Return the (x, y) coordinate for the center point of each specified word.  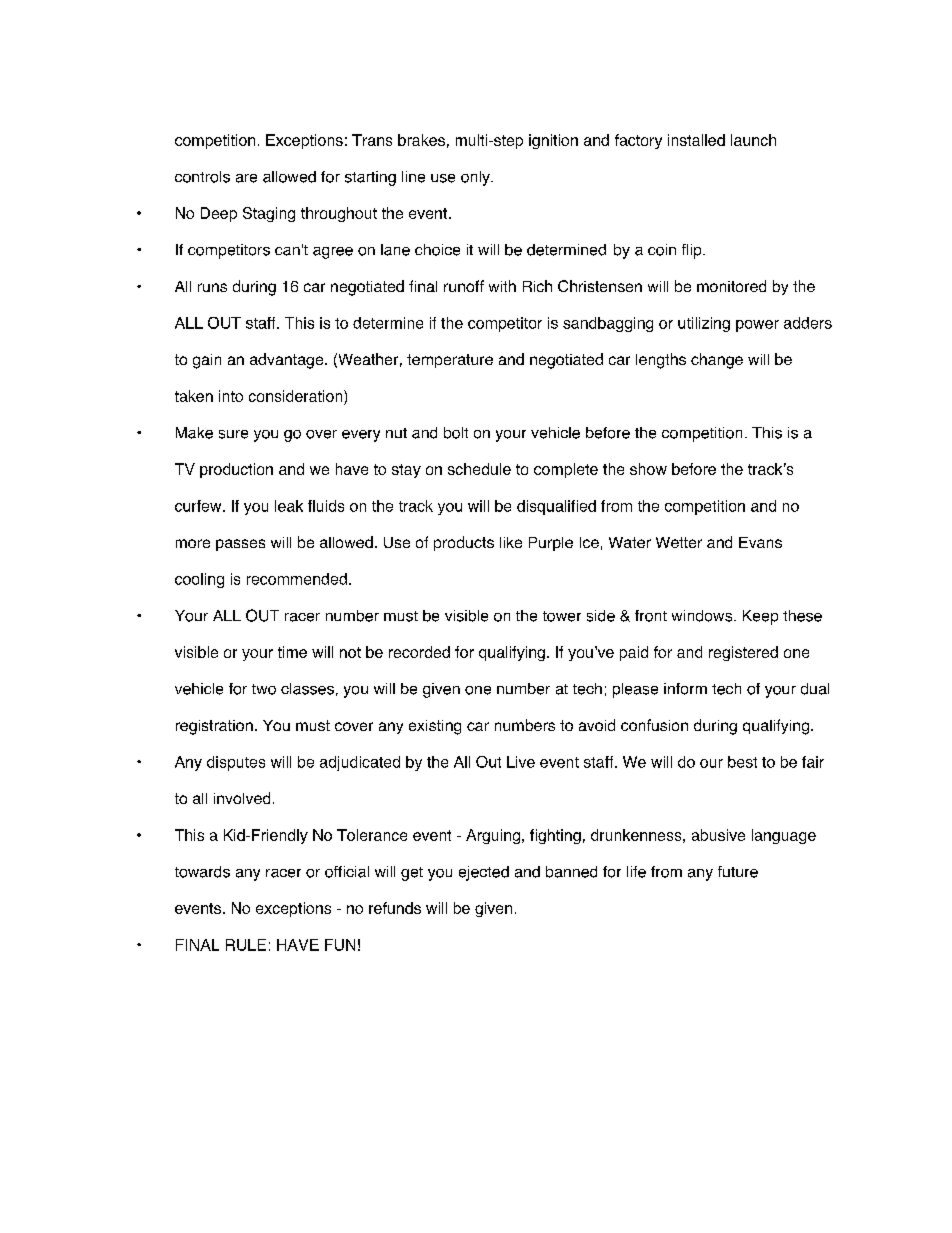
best (742, 762)
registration (214, 727)
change (717, 361)
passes (240, 545)
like (511, 542)
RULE (246, 945)
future (738, 872)
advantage (288, 361)
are (246, 178)
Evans (760, 542)
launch (753, 140)
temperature (450, 361)
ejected (484, 873)
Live (521, 762)
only (476, 178)
